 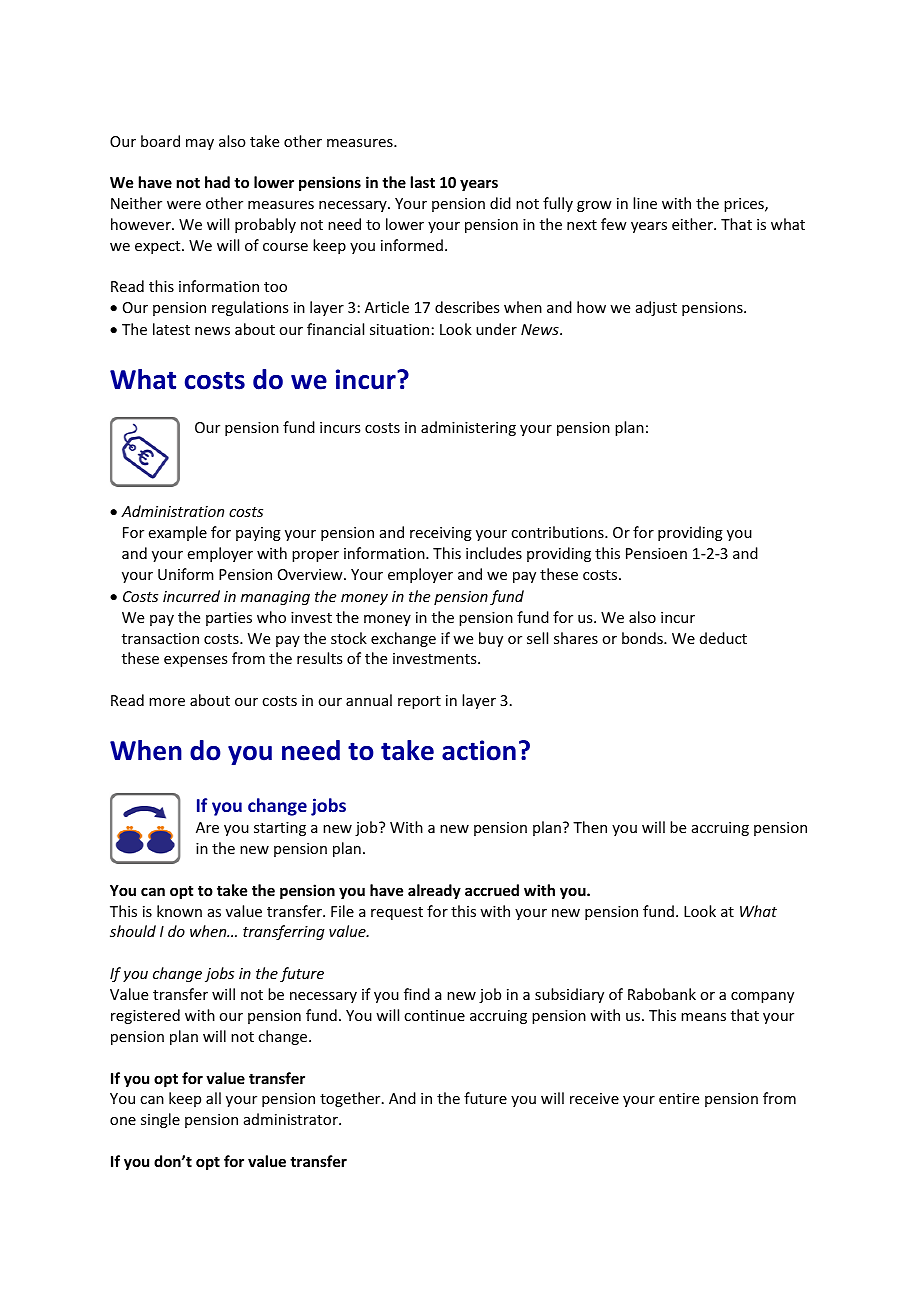 I want to click on deduct, so click(x=723, y=638).
